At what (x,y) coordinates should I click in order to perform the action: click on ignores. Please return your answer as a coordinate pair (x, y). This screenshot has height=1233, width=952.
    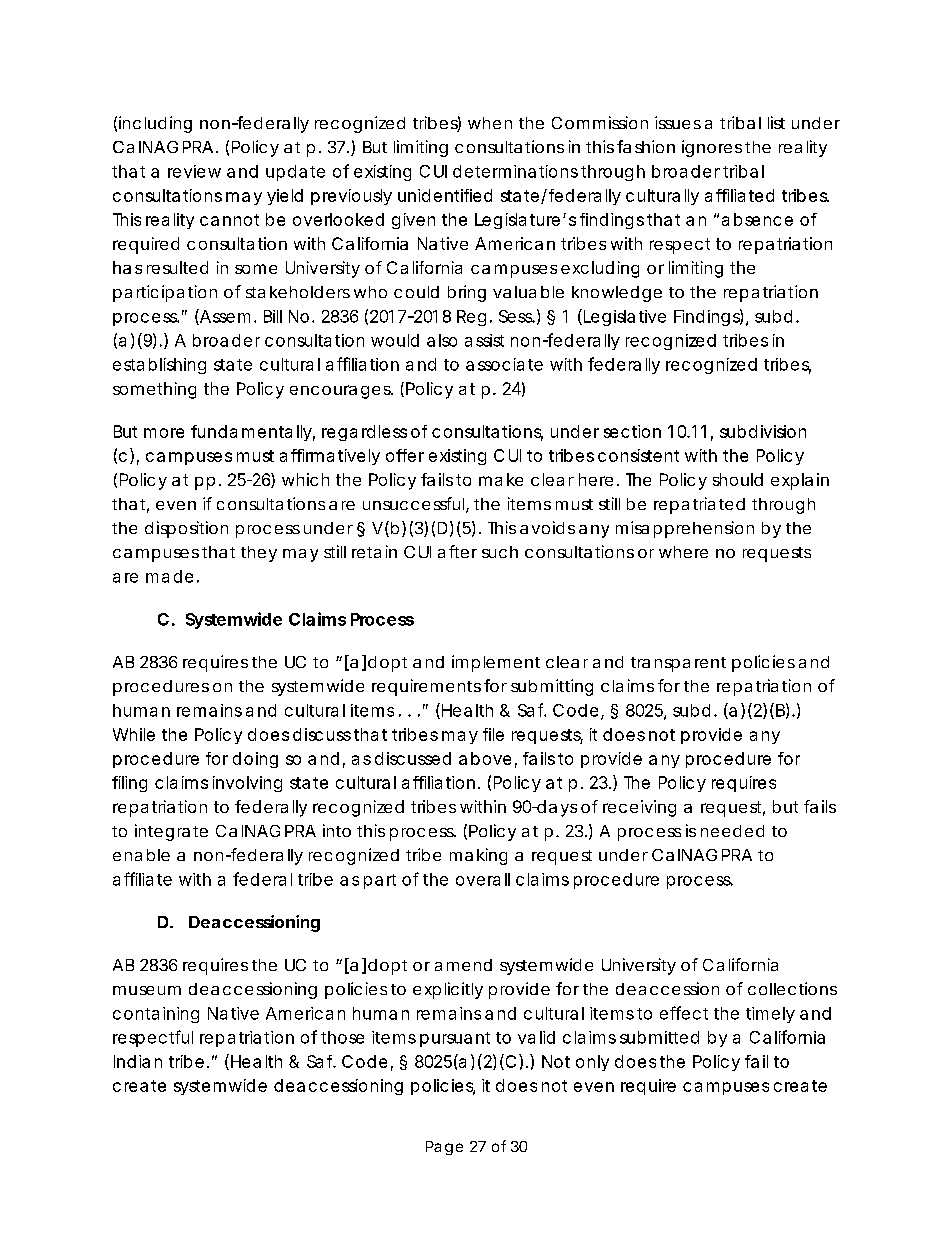
    Looking at the image, I should click on (712, 148).
